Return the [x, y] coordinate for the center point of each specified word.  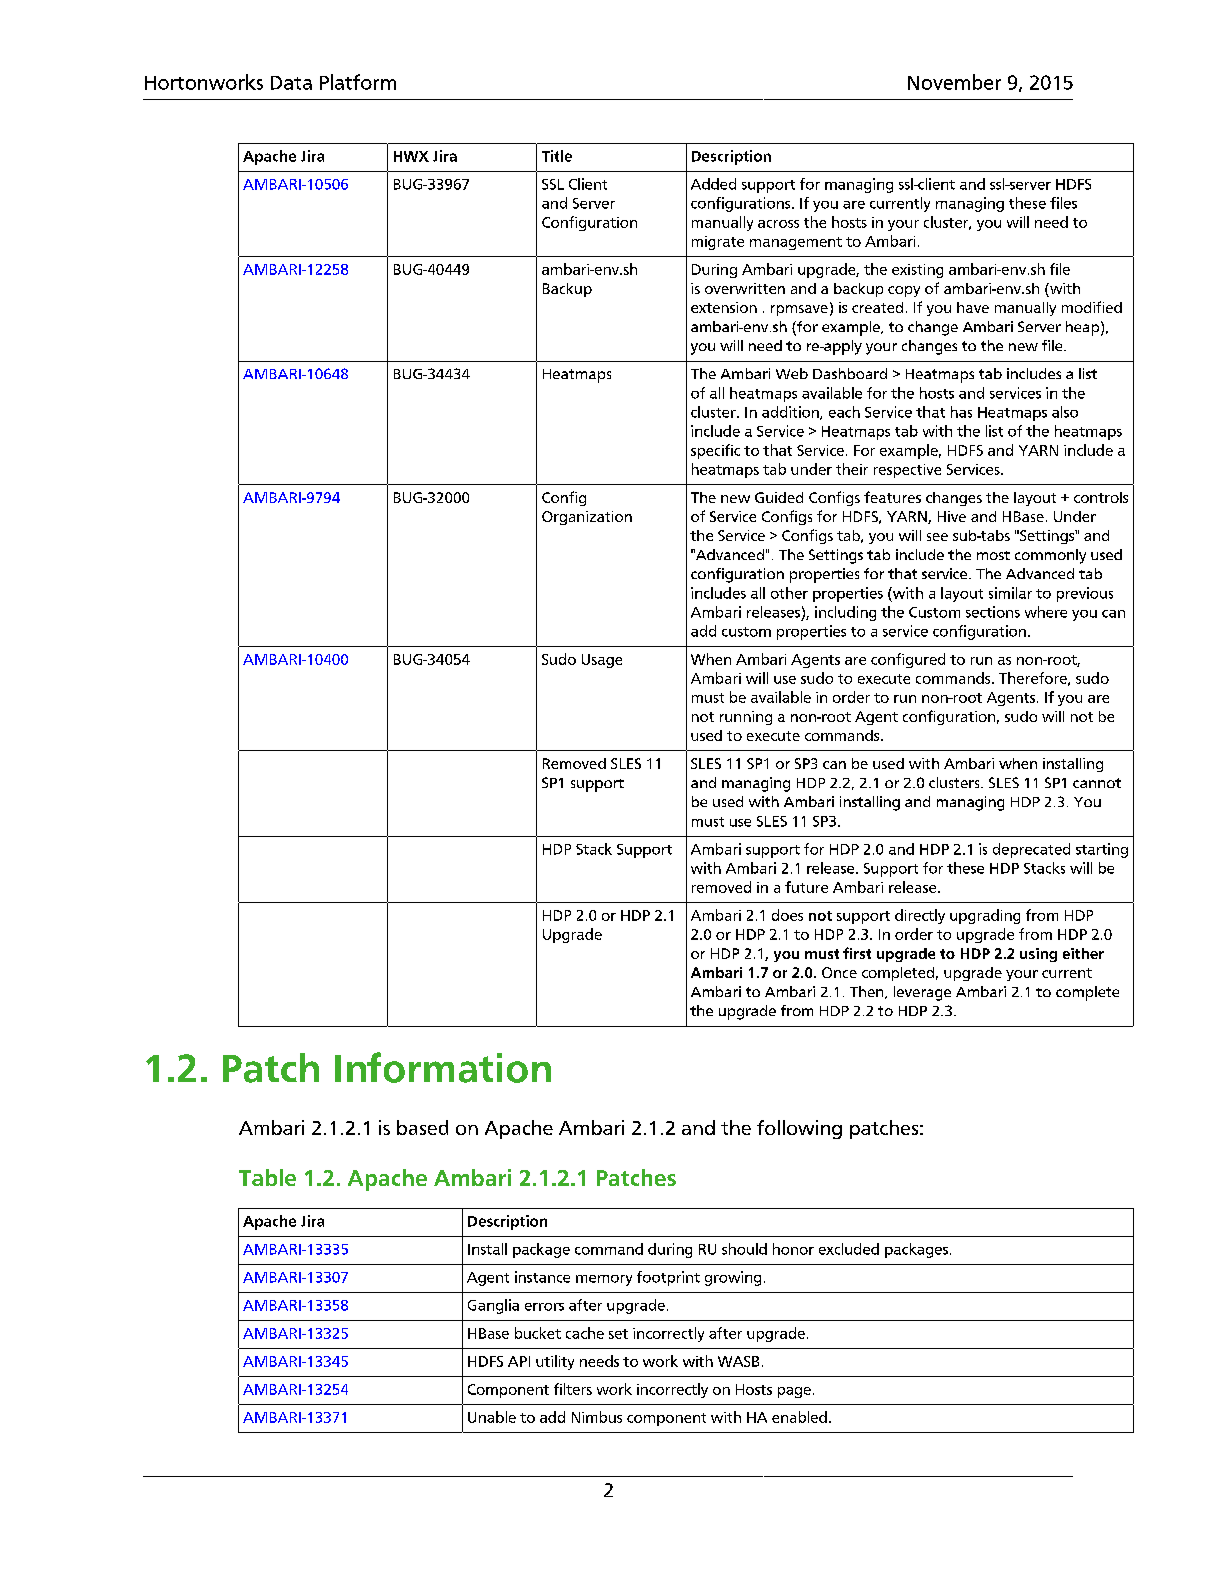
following [799, 1129]
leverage [922, 993]
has [961, 412]
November [954, 82]
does [787, 915]
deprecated [1031, 850]
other [789, 593]
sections [993, 612]
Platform [358, 82]
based [422, 1127]
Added [713, 184]
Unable [492, 1417]
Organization [587, 518]
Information [443, 1067]
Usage [602, 661]
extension [724, 307]
